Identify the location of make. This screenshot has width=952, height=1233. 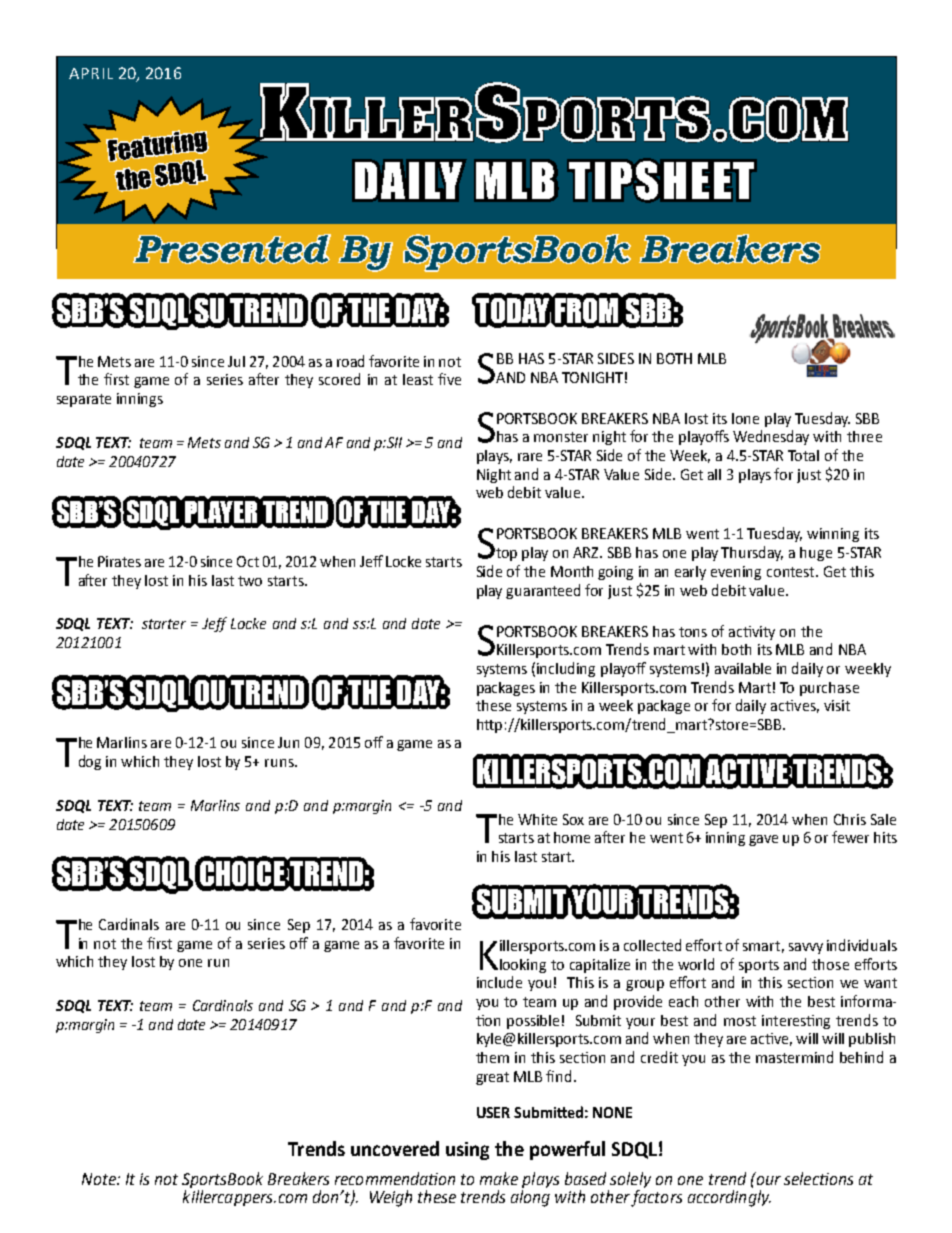
(499, 1178).
